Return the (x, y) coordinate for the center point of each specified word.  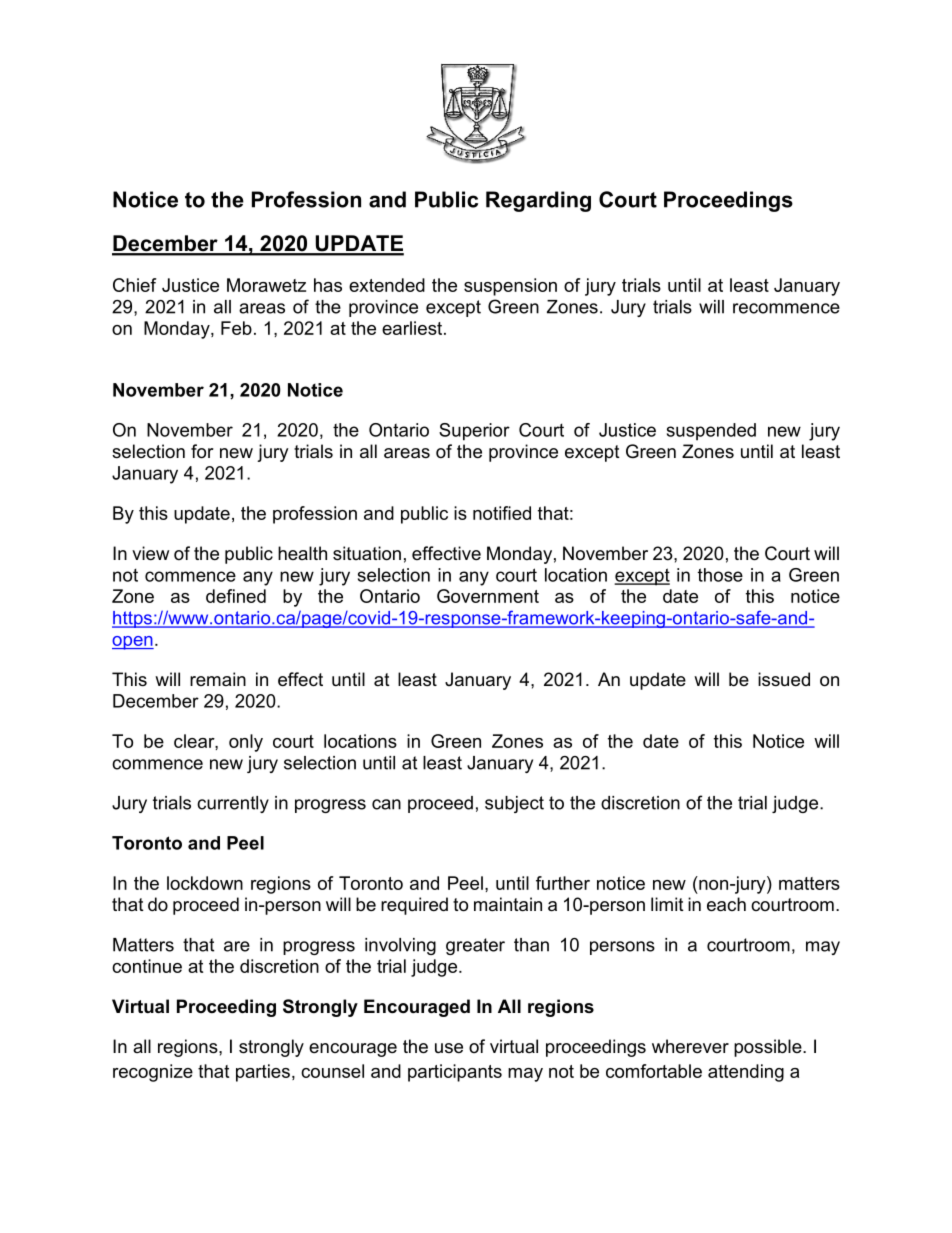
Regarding (538, 201)
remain (218, 679)
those (720, 575)
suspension (510, 287)
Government (488, 596)
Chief (134, 285)
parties (263, 1073)
